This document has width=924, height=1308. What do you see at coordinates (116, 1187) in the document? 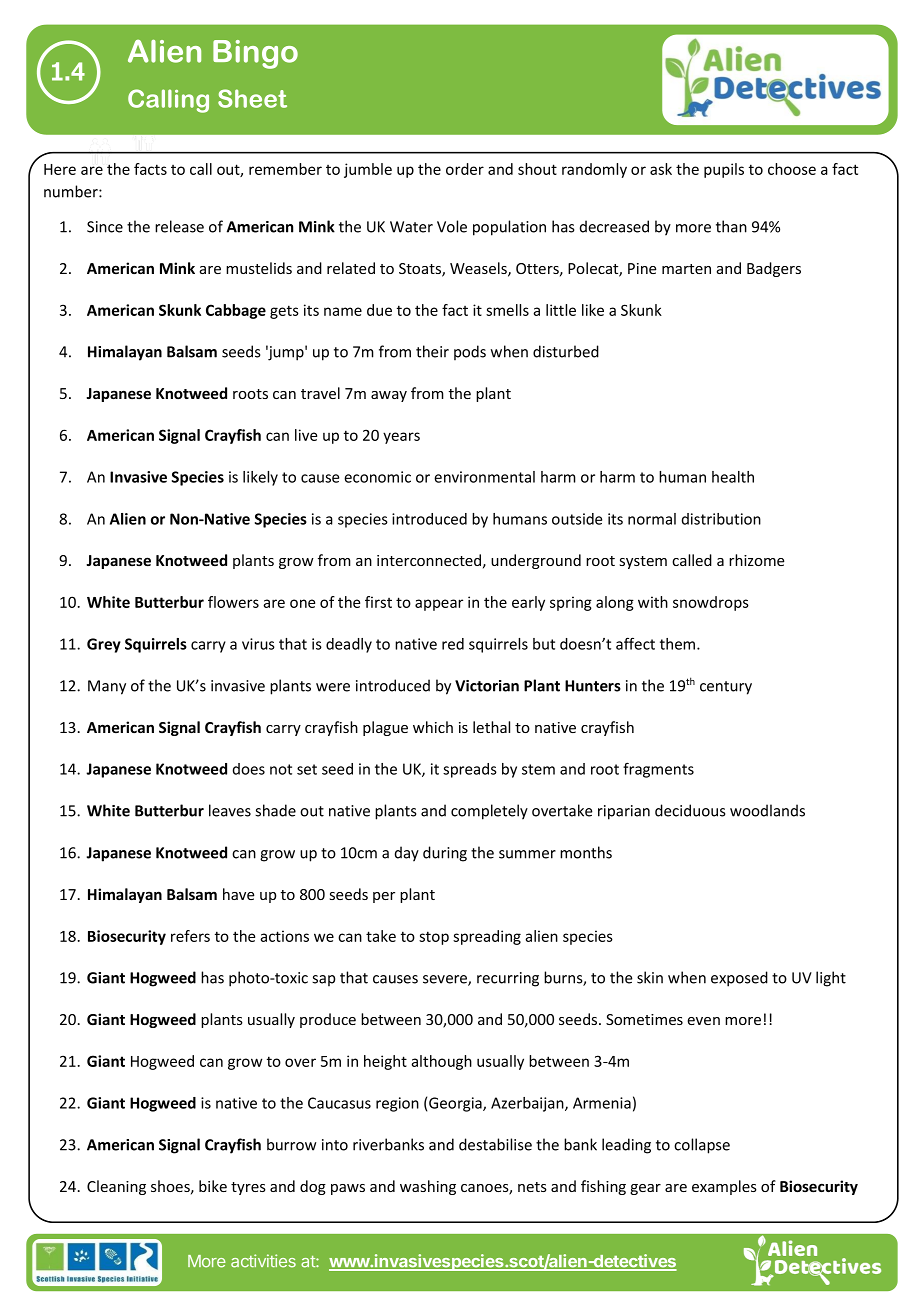
I see `Cleaning` at bounding box center [116, 1187].
